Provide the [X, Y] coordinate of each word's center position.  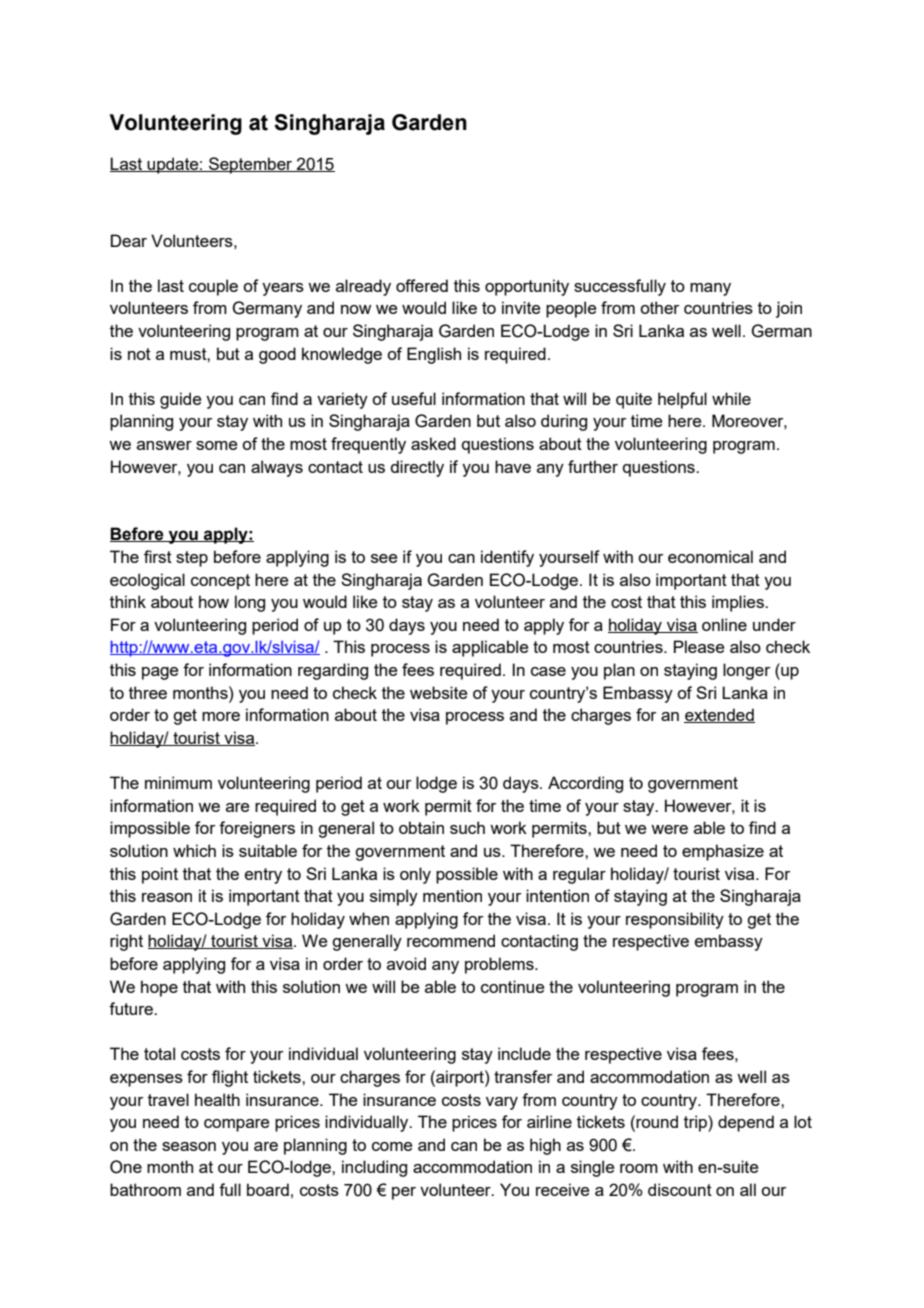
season [189, 1146]
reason [167, 897]
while [731, 398]
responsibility [675, 920]
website [438, 692]
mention [452, 895]
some [216, 445]
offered [422, 285]
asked [433, 443]
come [392, 1146]
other [659, 307]
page [160, 673]
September [251, 165]
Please [699, 646]
